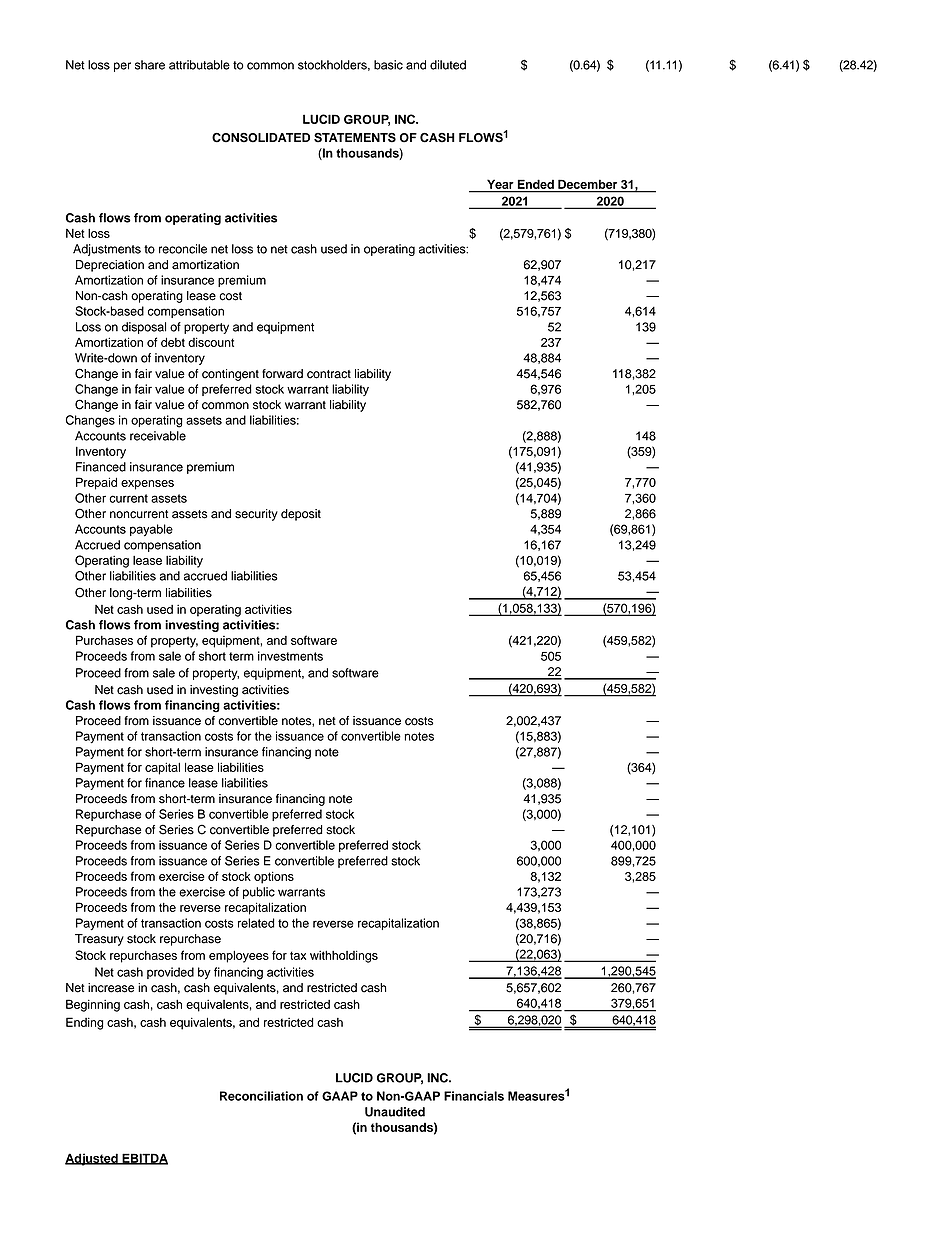 The height and width of the document is (1233, 952). Describe the element at coordinates (144, 1159) in the document. I see `EBITDA` at that location.
